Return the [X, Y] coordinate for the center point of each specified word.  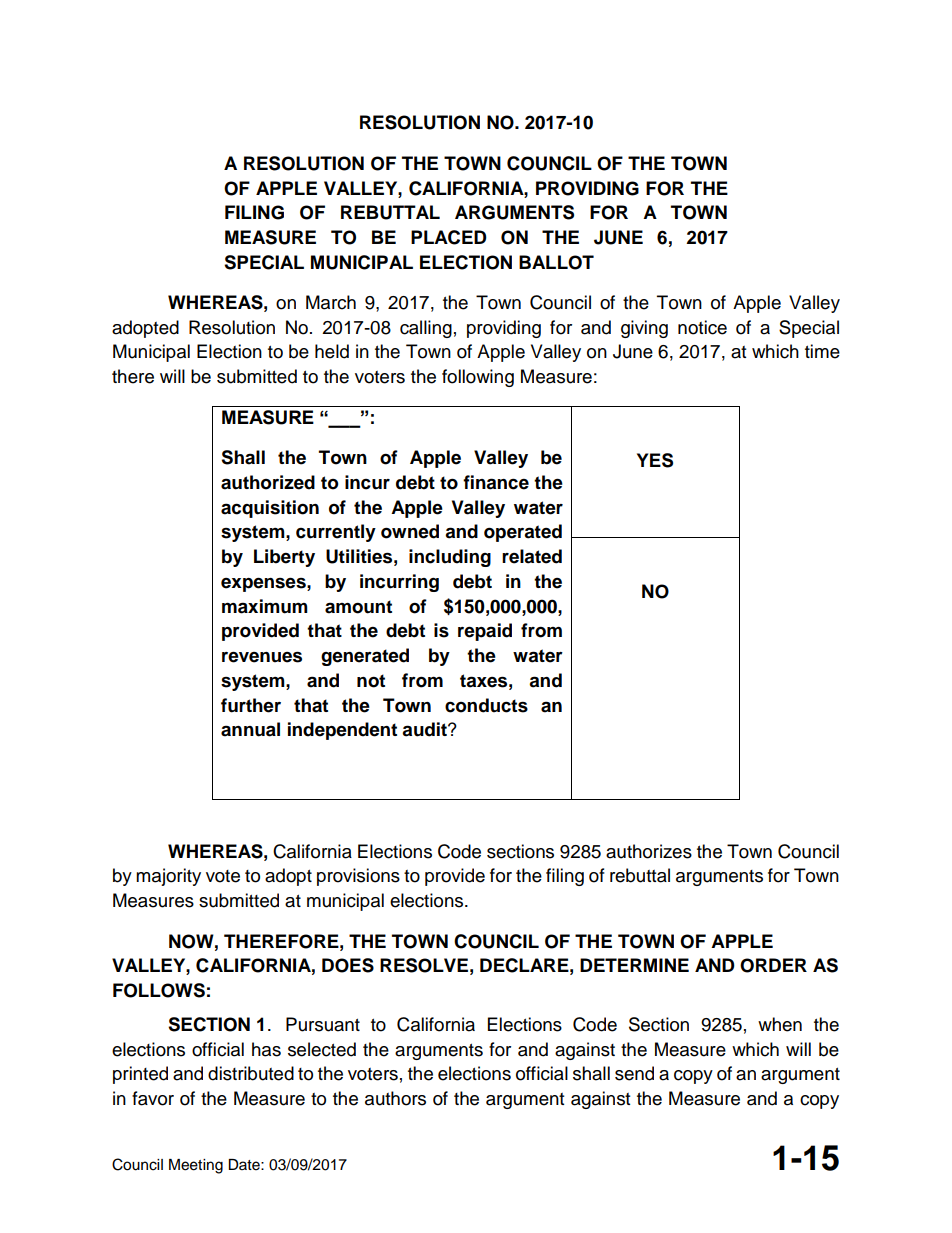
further [251, 705]
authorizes [649, 851]
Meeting [196, 1166]
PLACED [449, 237]
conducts [486, 705]
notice [702, 327]
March [331, 302]
